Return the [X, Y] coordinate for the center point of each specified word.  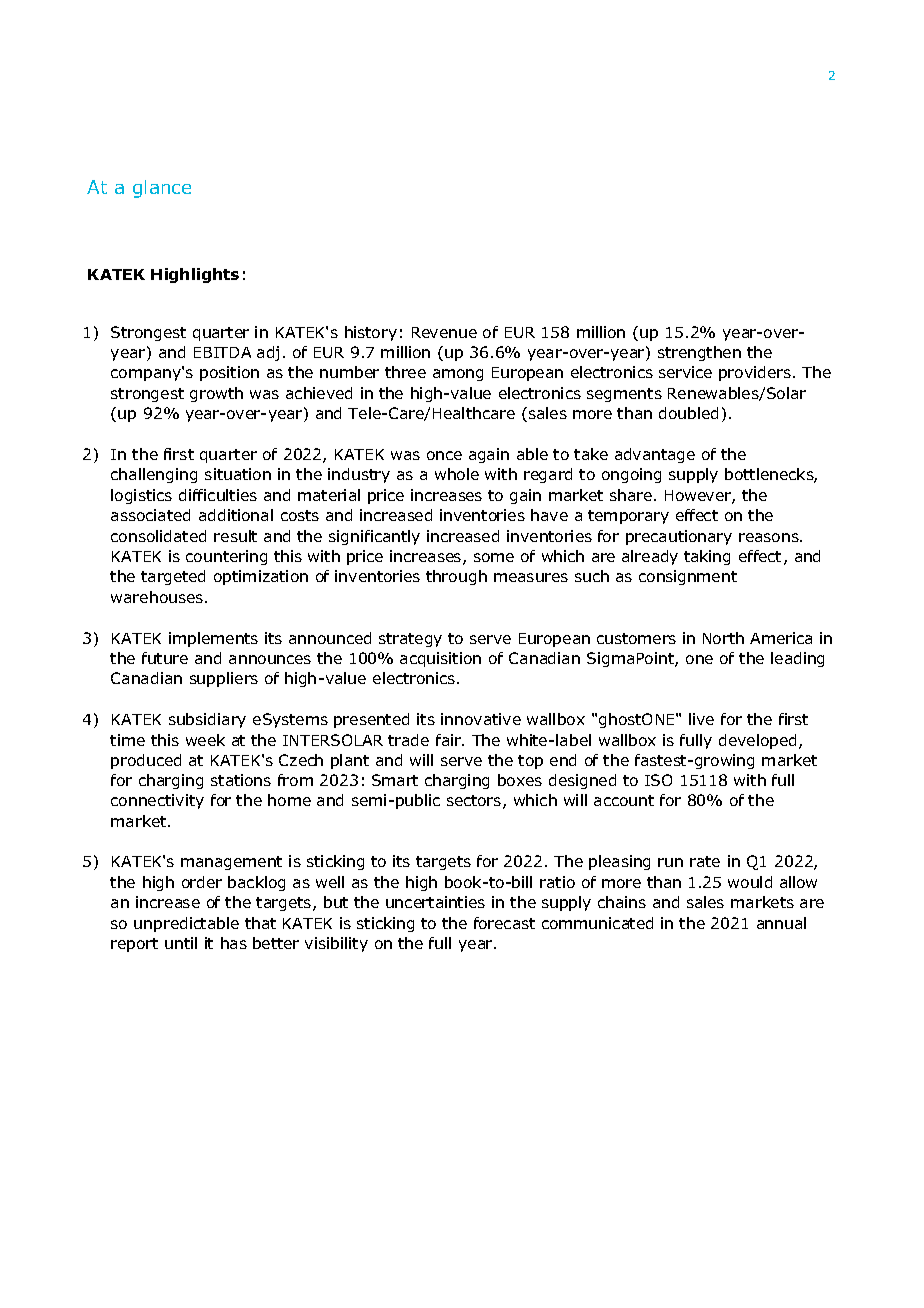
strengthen [699, 353]
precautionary [679, 537]
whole [457, 474]
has [234, 943]
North [723, 638]
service [685, 372]
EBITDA [222, 352]
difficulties [218, 495]
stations [241, 780]
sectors [475, 802]
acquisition [440, 659]
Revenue [444, 332]
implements [213, 639]
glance [162, 189]
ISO [658, 780]
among [458, 375]
